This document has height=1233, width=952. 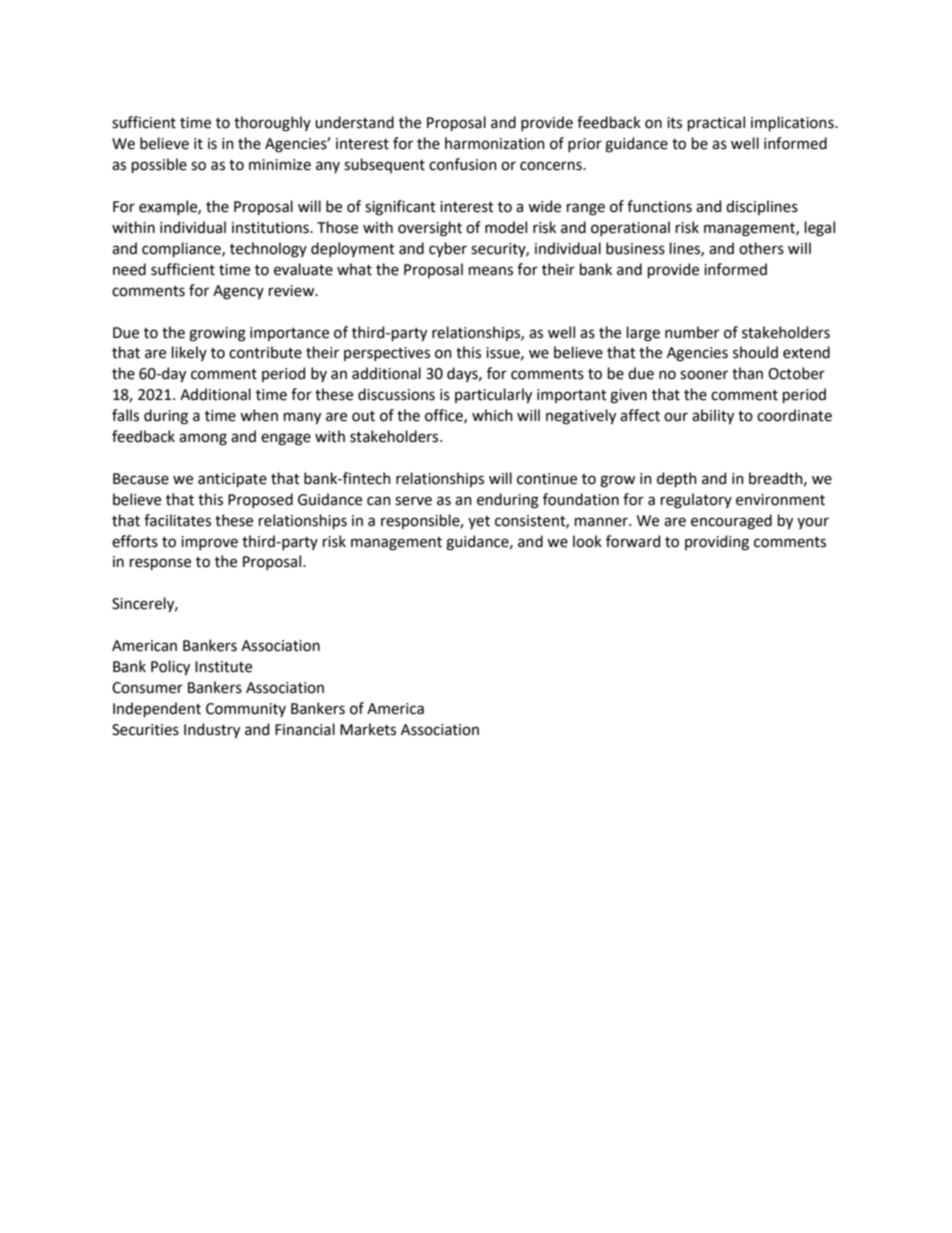 What do you see at coordinates (246, 710) in the document?
I see `Community` at bounding box center [246, 710].
